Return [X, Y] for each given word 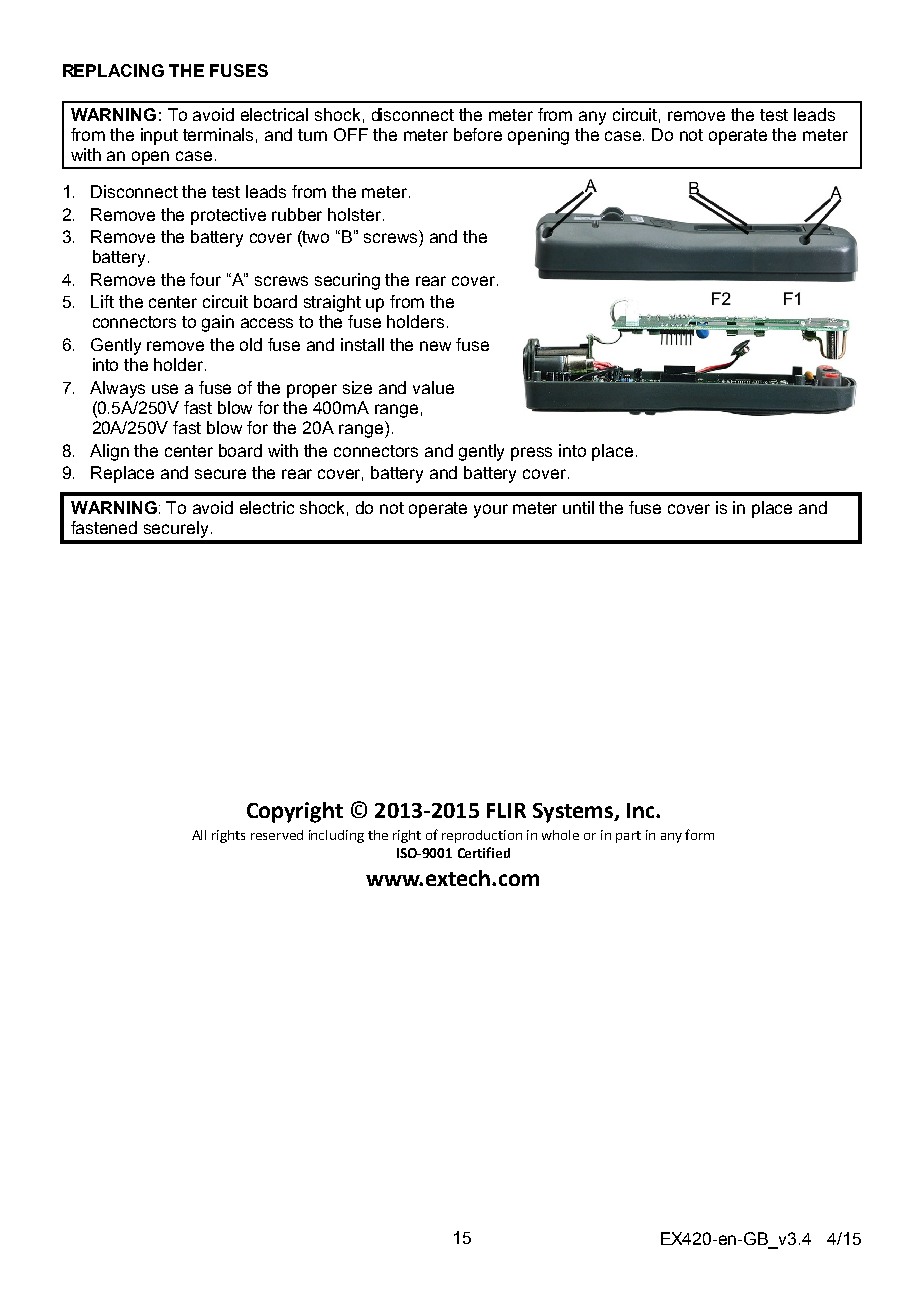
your [491, 511]
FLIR [506, 810]
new [435, 346]
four [205, 279]
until [578, 507]
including [336, 836]
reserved [277, 835]
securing [347, 281]
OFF [351, 134]
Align [109, 452]
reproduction [482, 836]
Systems [574, 813]
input [159, 136]
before [478, 134]
